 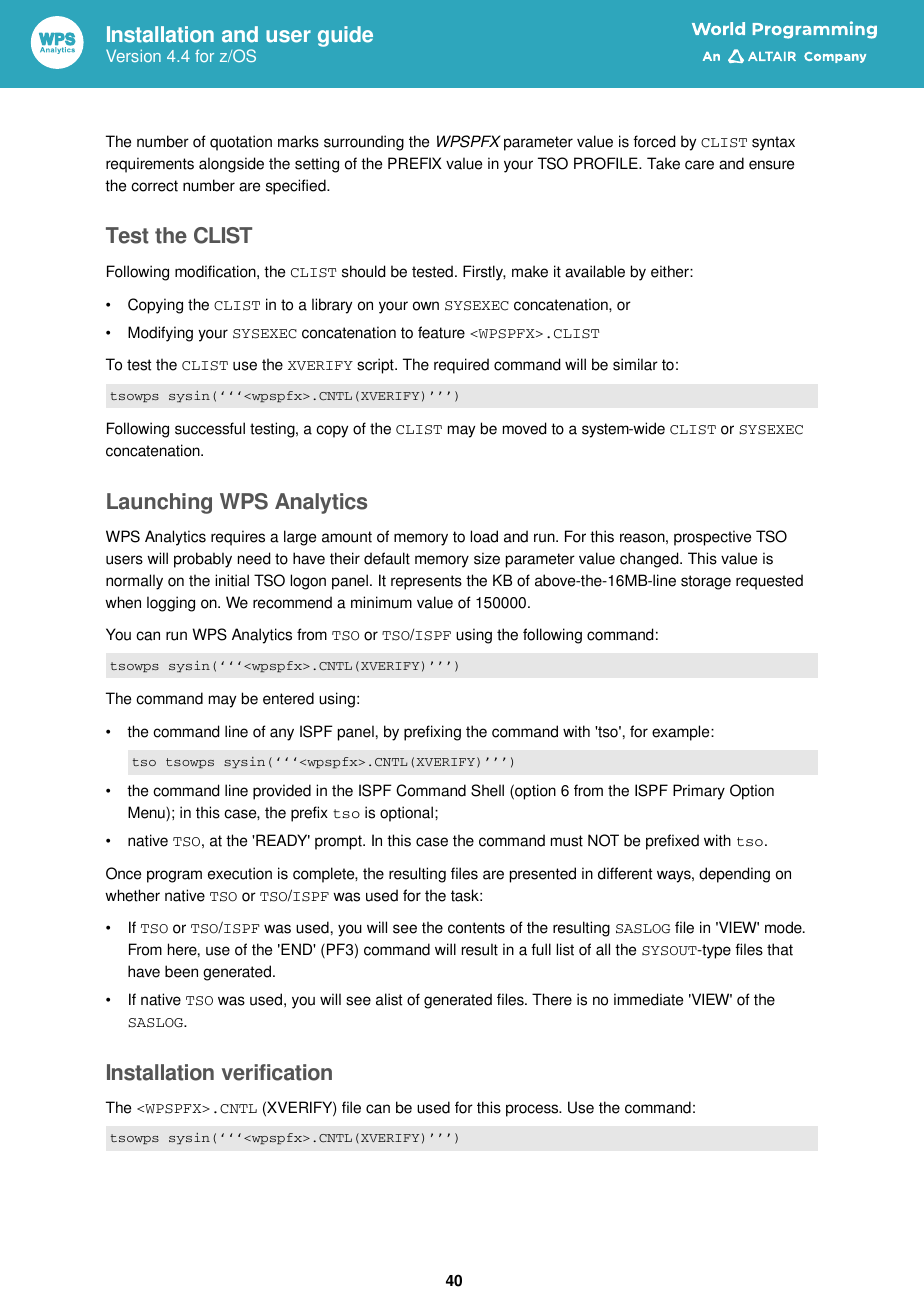 I want to click on verification, so click(x=277, y=1072).
